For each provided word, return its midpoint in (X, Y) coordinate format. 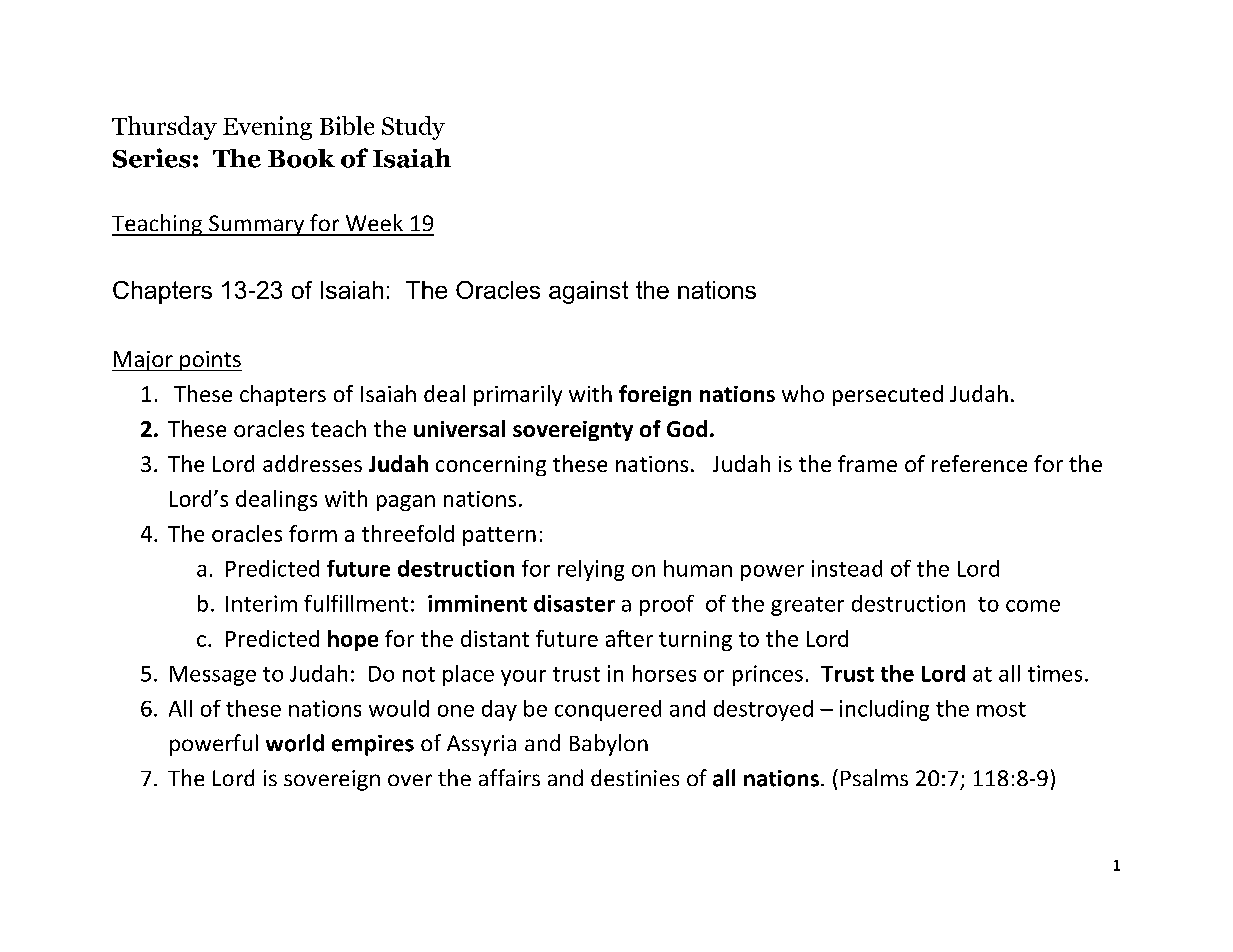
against (588, 292)
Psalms (874, 777)
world (295, 743)
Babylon (609, 745)
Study (413, 128)
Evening (267, 128)
